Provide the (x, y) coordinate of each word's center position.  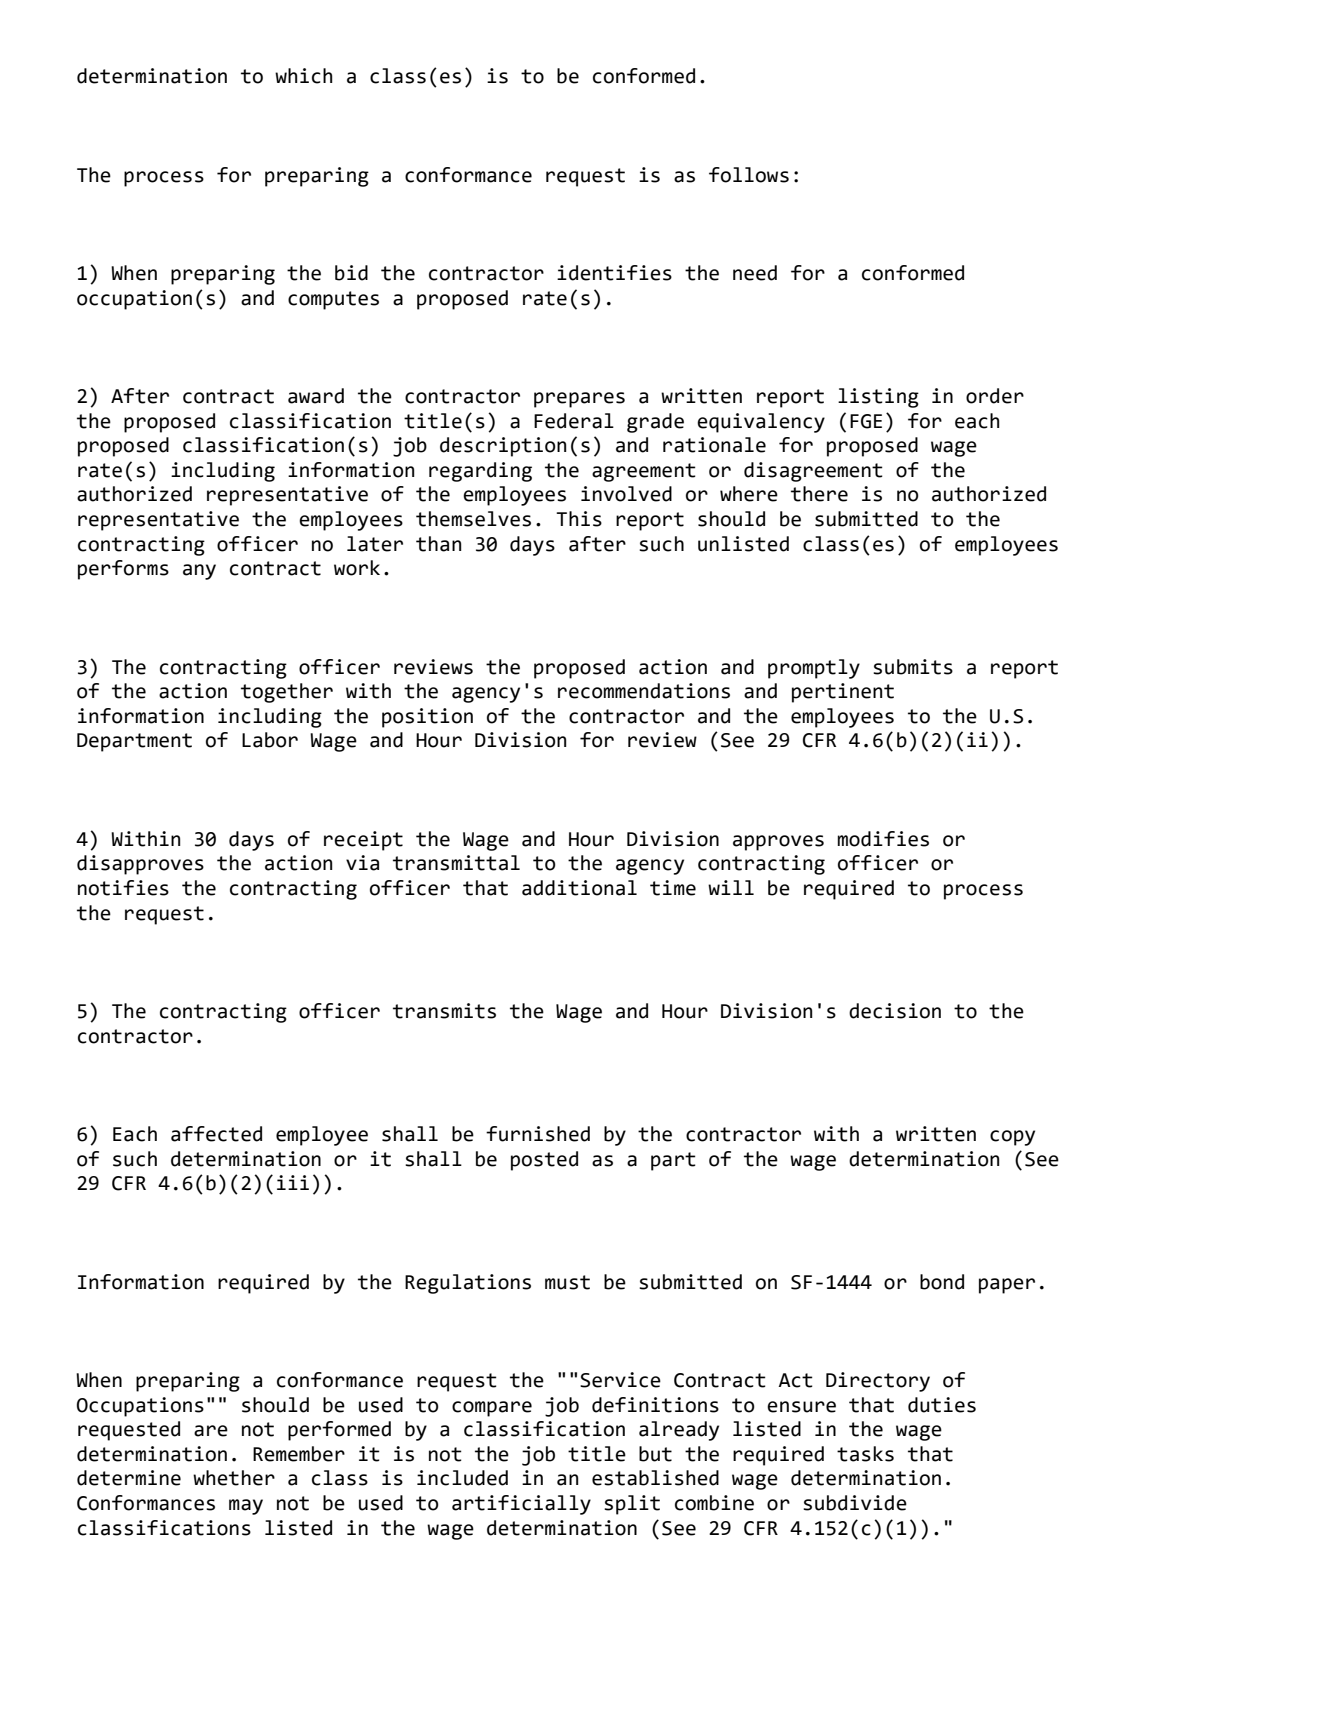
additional (579, 888)
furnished (538, 1134)
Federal (574, 421)
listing (878, 398)
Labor (270, 740)
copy (1012, 1138)
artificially (521, 1505)
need (755, 273)
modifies (883, 839)
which (303, 76)
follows (749, 175)
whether (234, 1478)
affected (216, 1134)
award (316, 396)
